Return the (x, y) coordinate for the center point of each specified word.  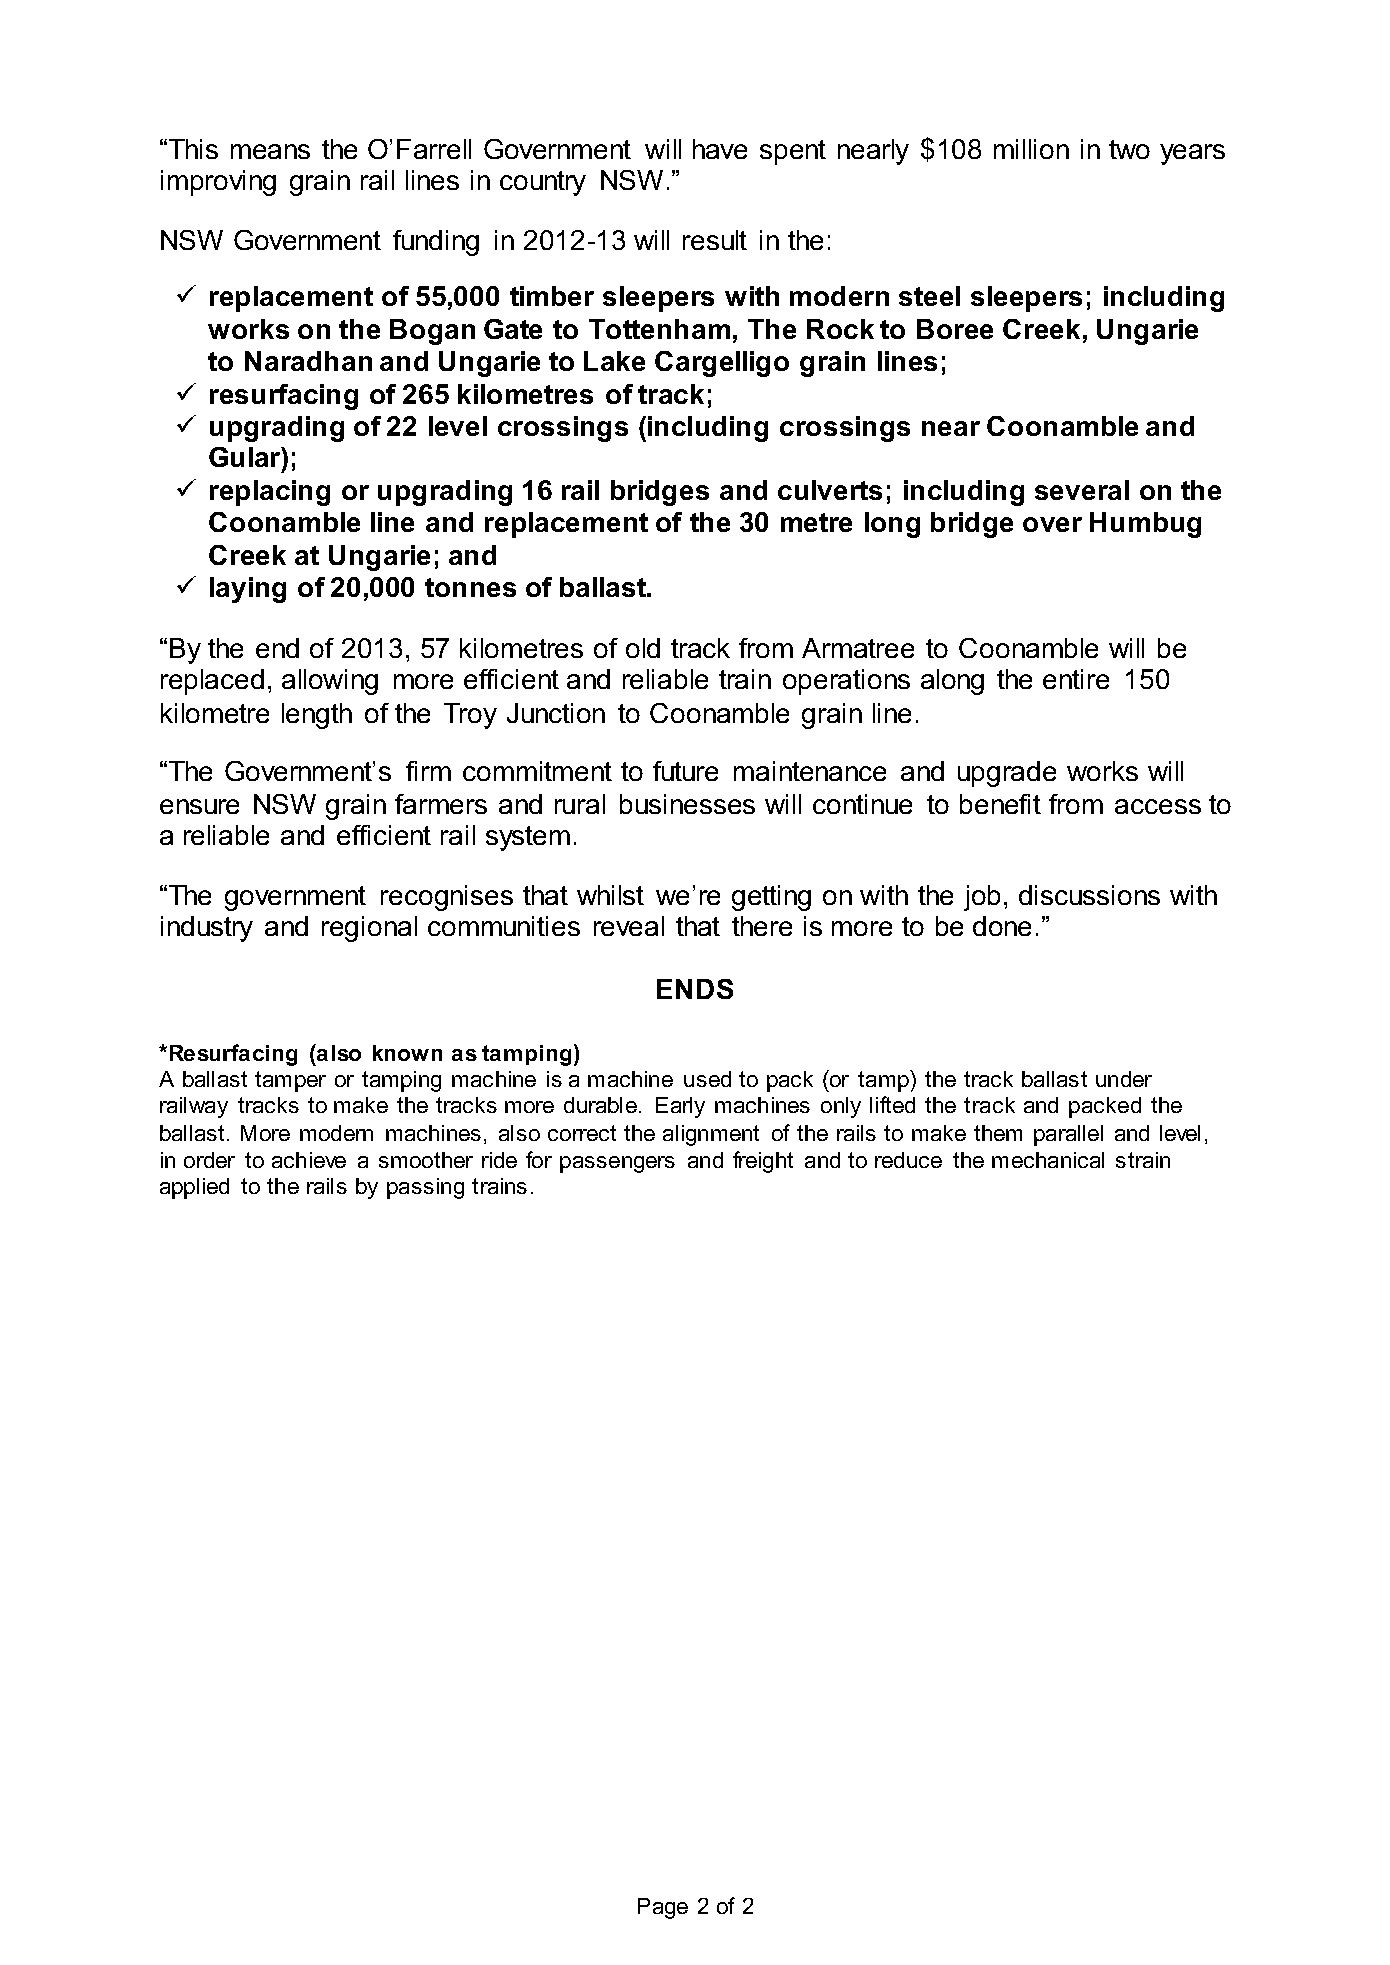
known (407, 1053)
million (1031, 149)
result (715, 240)
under (1124, 1079)
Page (663, 1908)
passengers (617, 1164)
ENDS (695, 989)
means (270, 151)
